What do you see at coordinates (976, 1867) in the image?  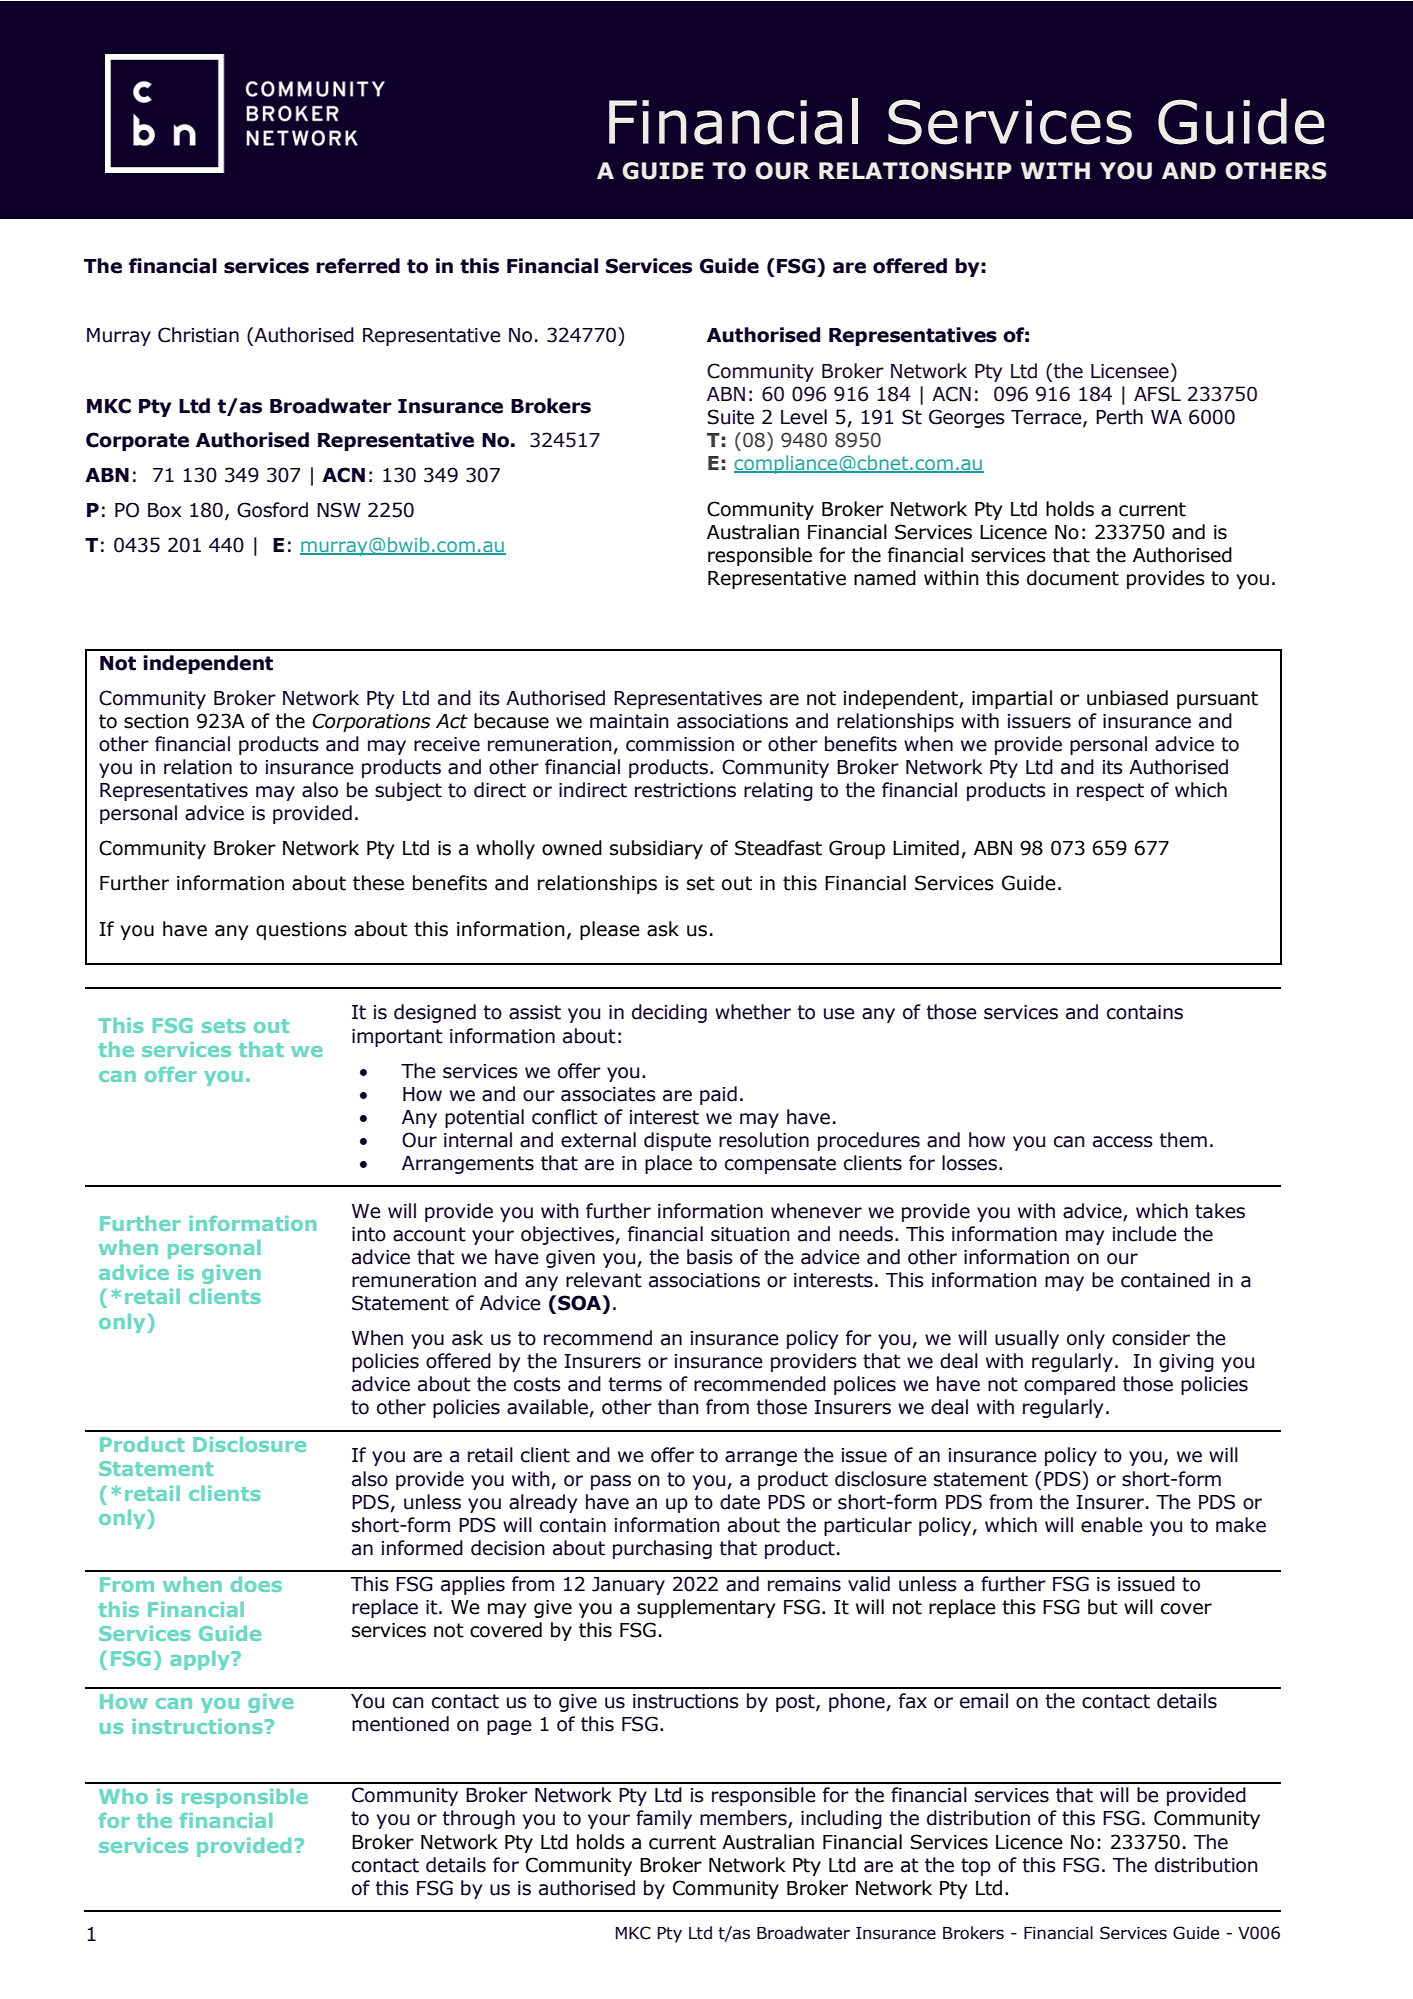 I see `top` at bounding box center [976, 1867].
